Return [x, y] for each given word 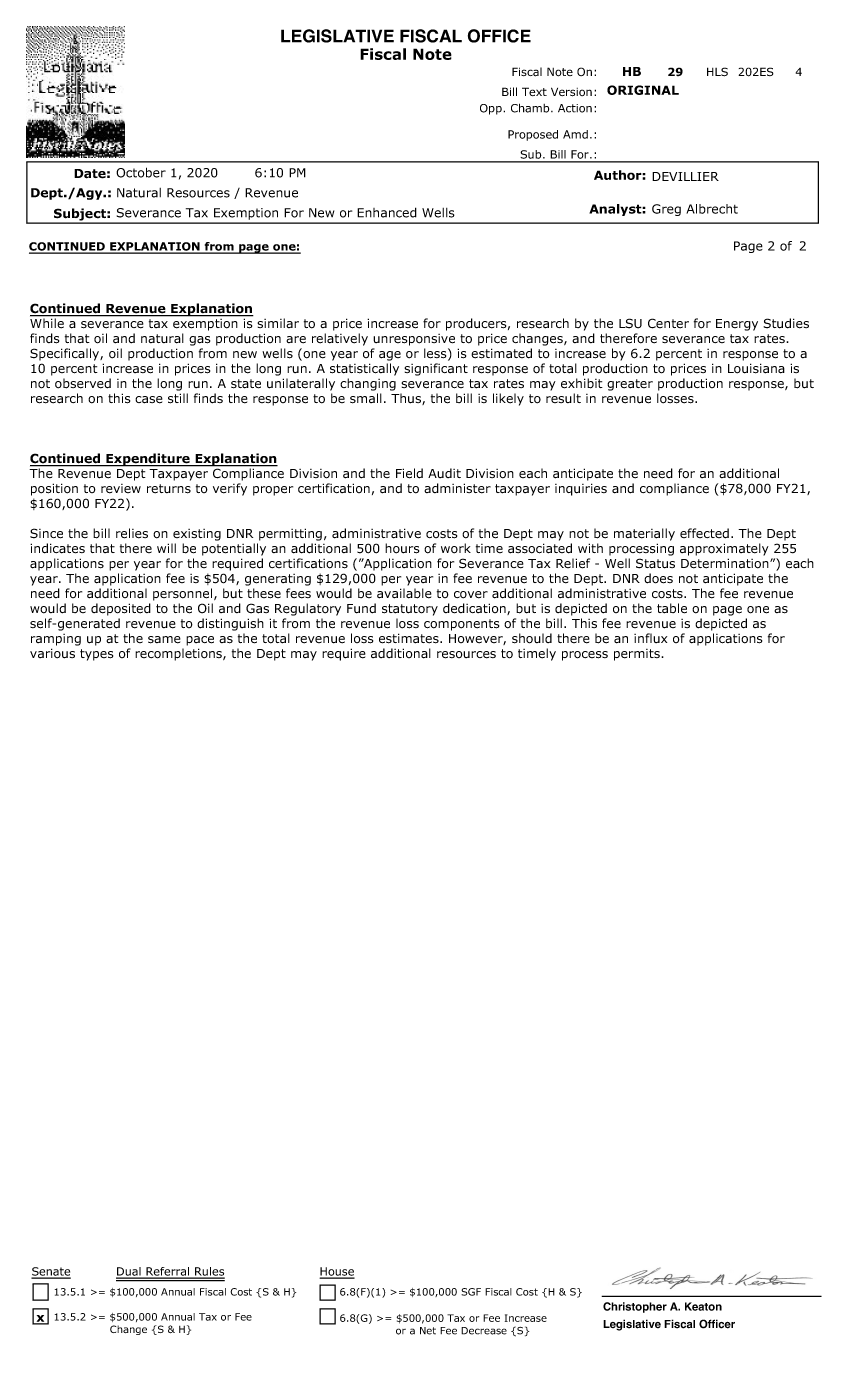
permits [638, 655]
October [141, 172]
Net [428, 1331]
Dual [129, 1272]
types [96, 655]
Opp [492, 109]
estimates [410, 638]
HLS [717, 72]
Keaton [703, 1306]
